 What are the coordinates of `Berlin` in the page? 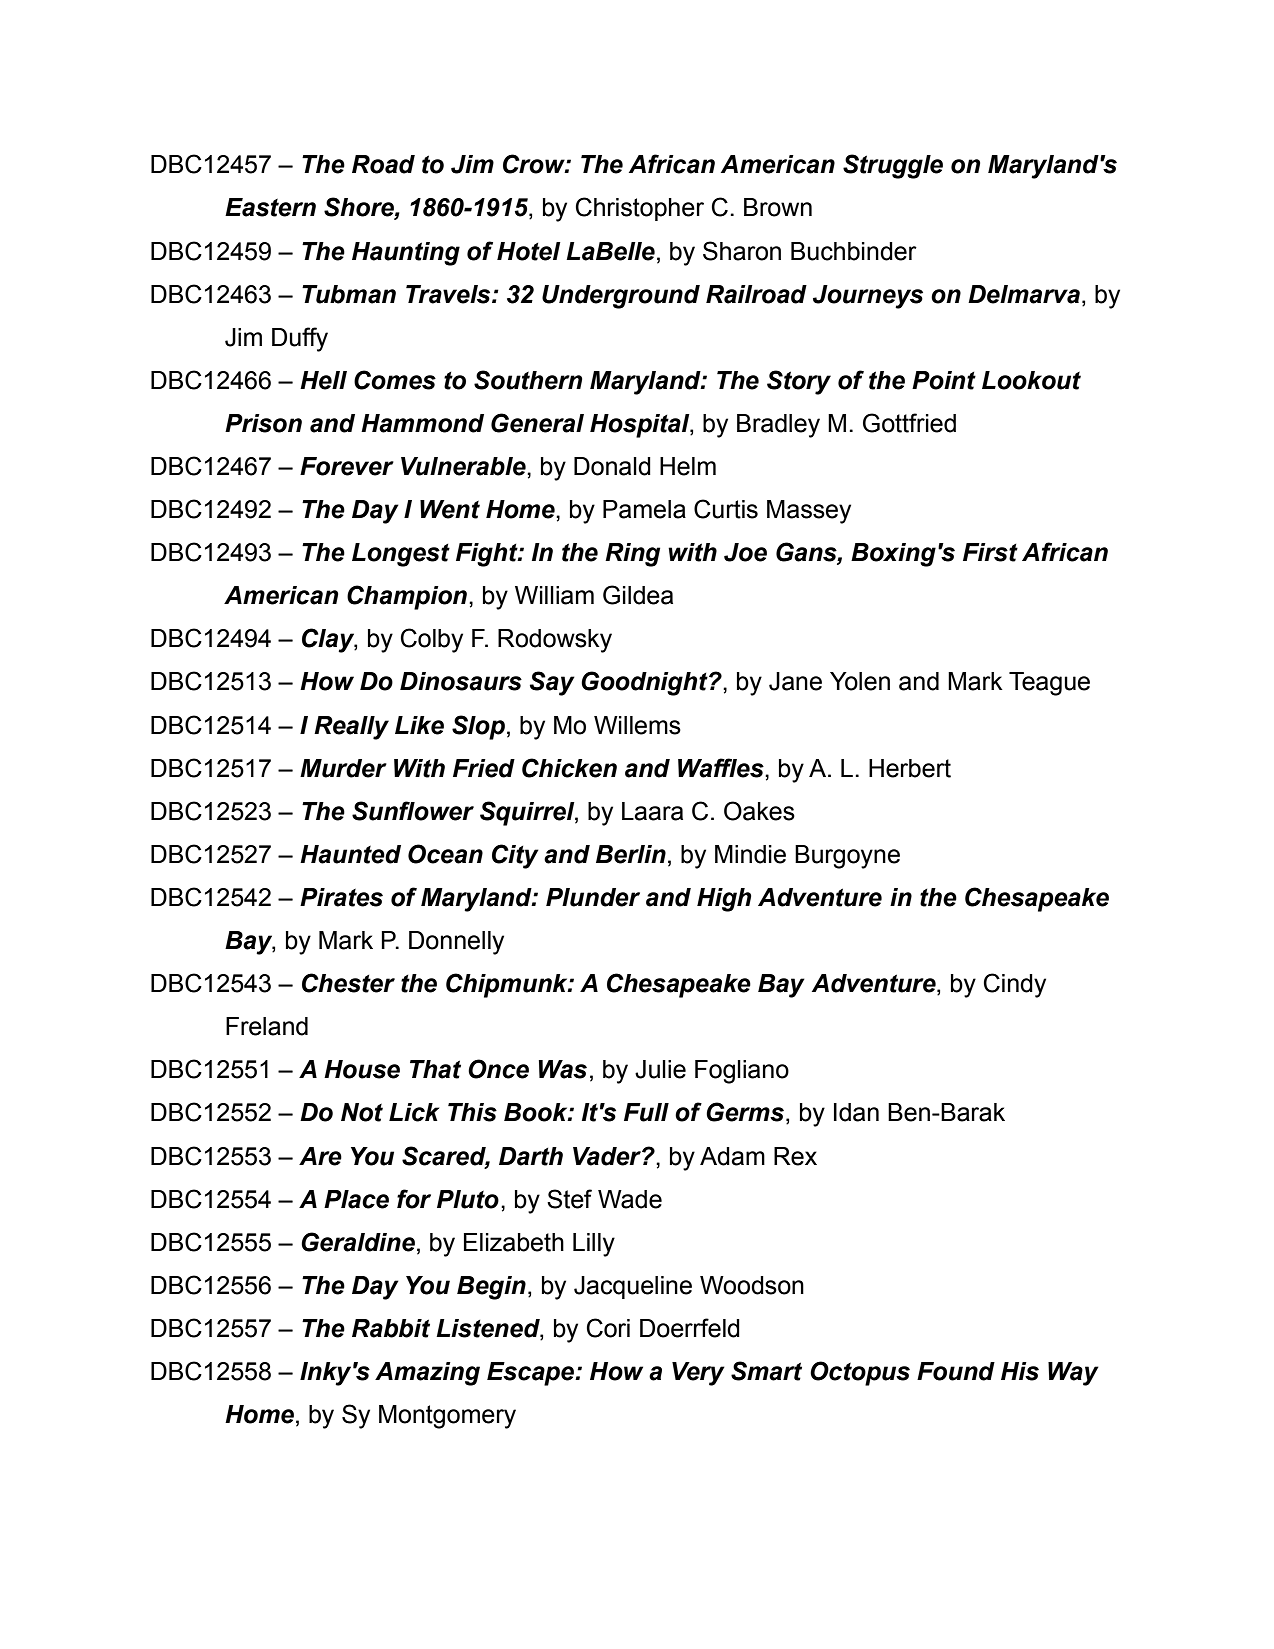 It's located at (631, 854).
